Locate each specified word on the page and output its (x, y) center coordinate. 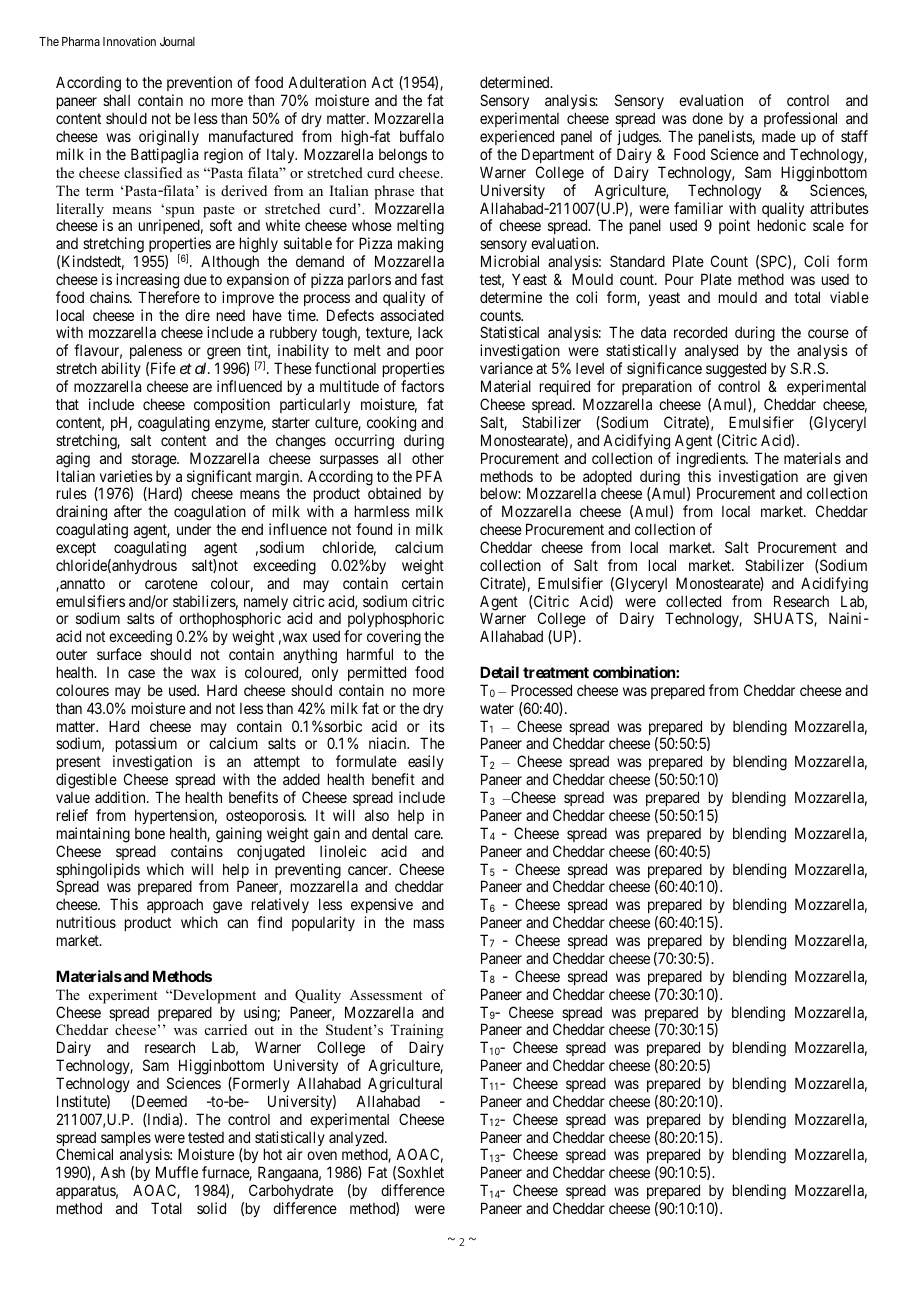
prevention (199, 85)
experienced (517, 137)
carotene (171, 583)
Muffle (177, 1172)
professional (800, 119)
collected (693, 601)
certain (422, 583)
